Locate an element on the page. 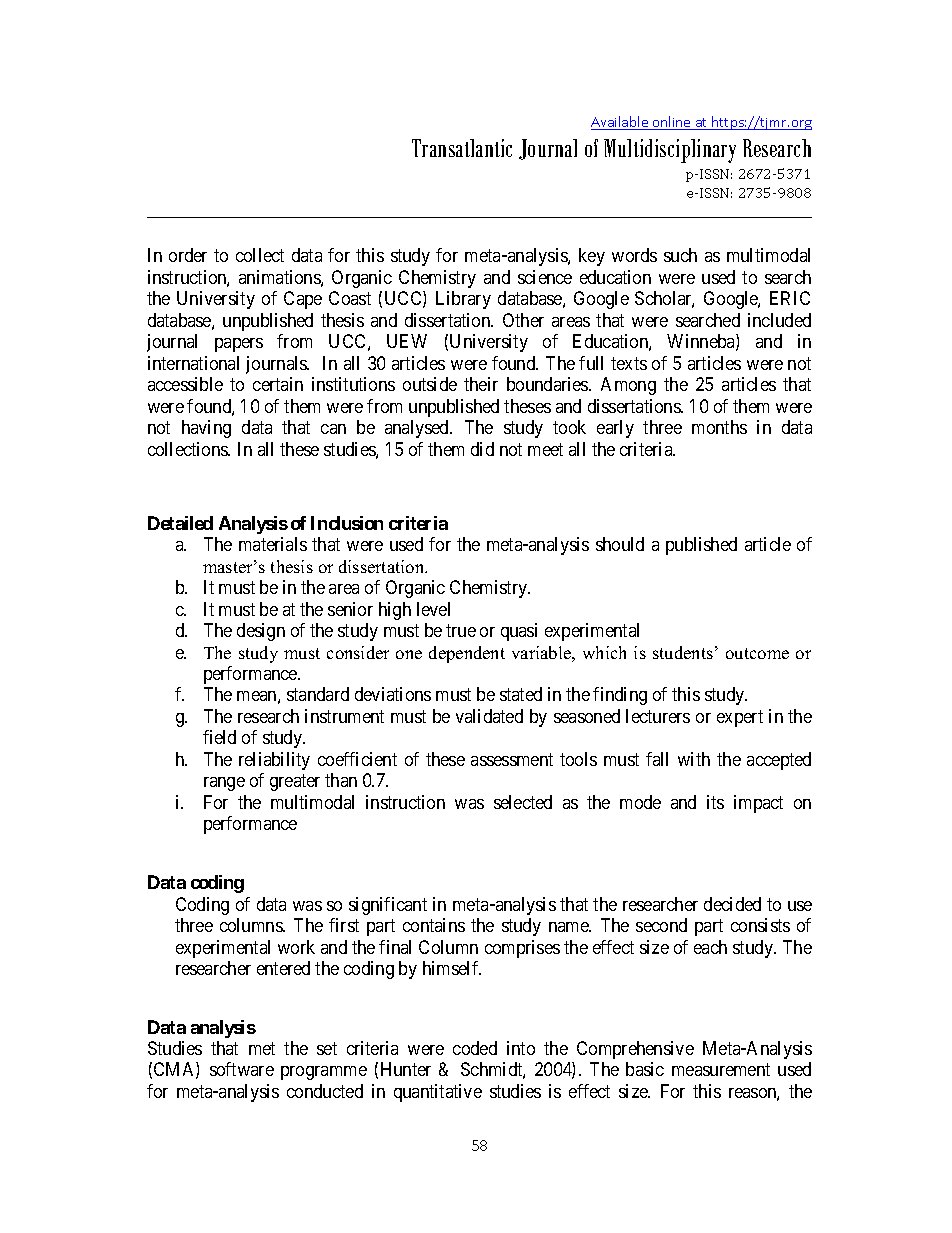 The width and height of the page is (952, 1233). true is located at coordinates (461, 630).
